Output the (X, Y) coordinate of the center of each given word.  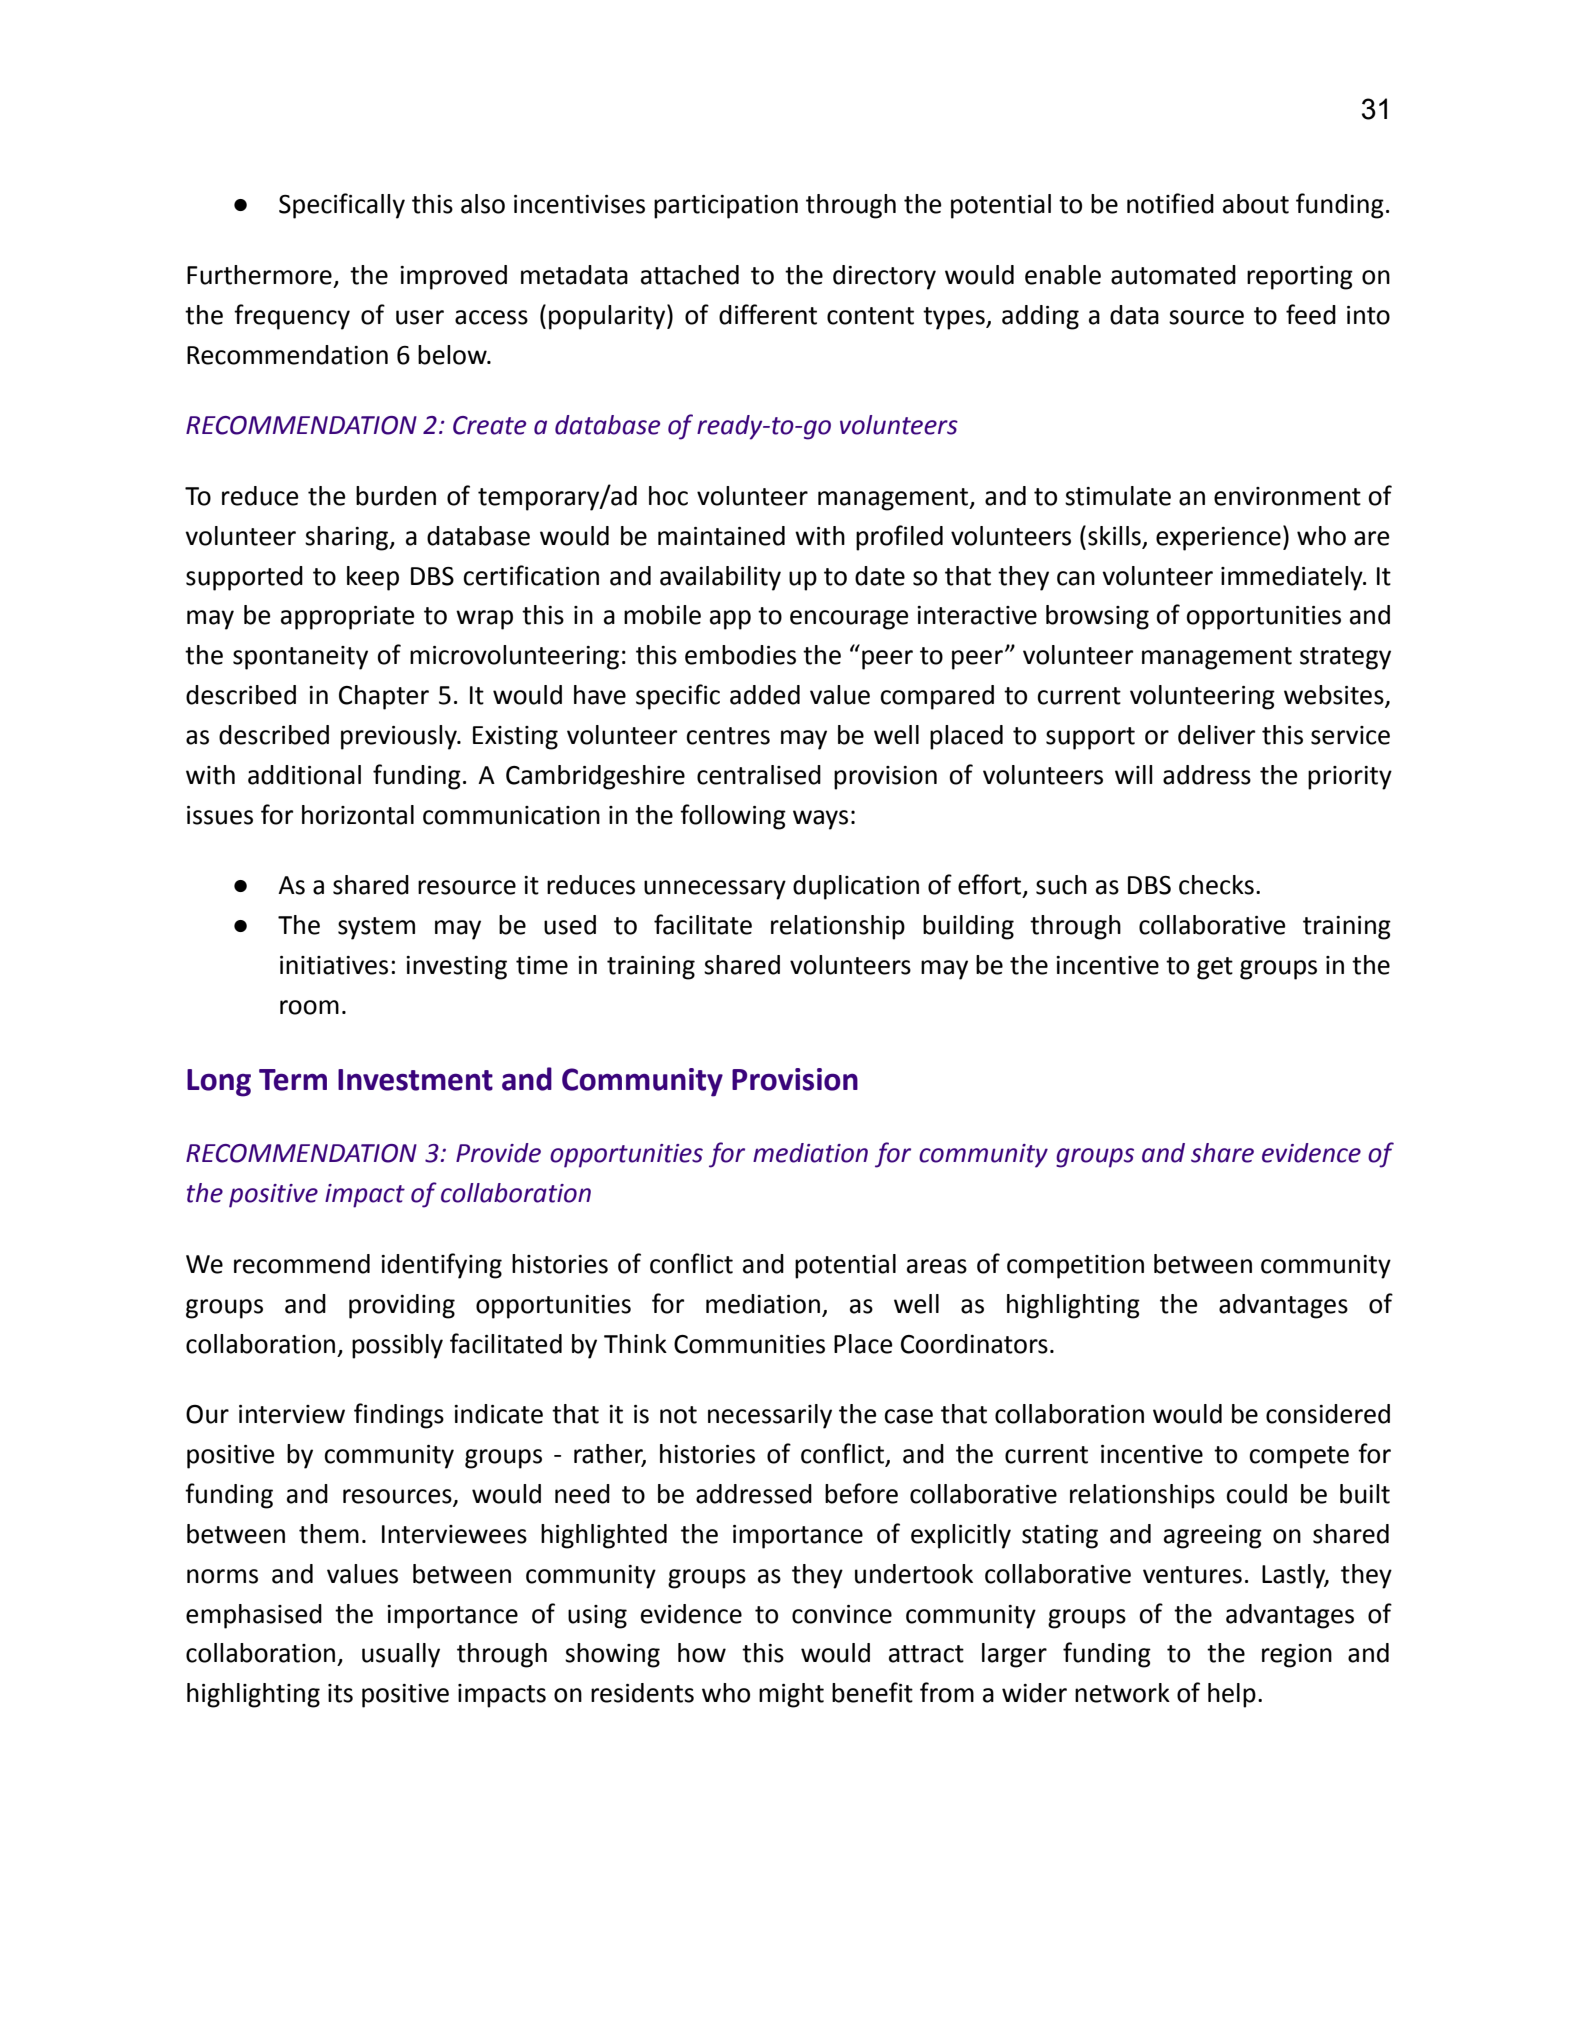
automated (1173, 275)
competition (1075, 1267)
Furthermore (259, 275)
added (765, 695)
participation (726, 207)
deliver (1216, 735)
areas (937, 1266)
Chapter (384, 697)
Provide (498, 1153)
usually (401, 1655)
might (791, 1695)
